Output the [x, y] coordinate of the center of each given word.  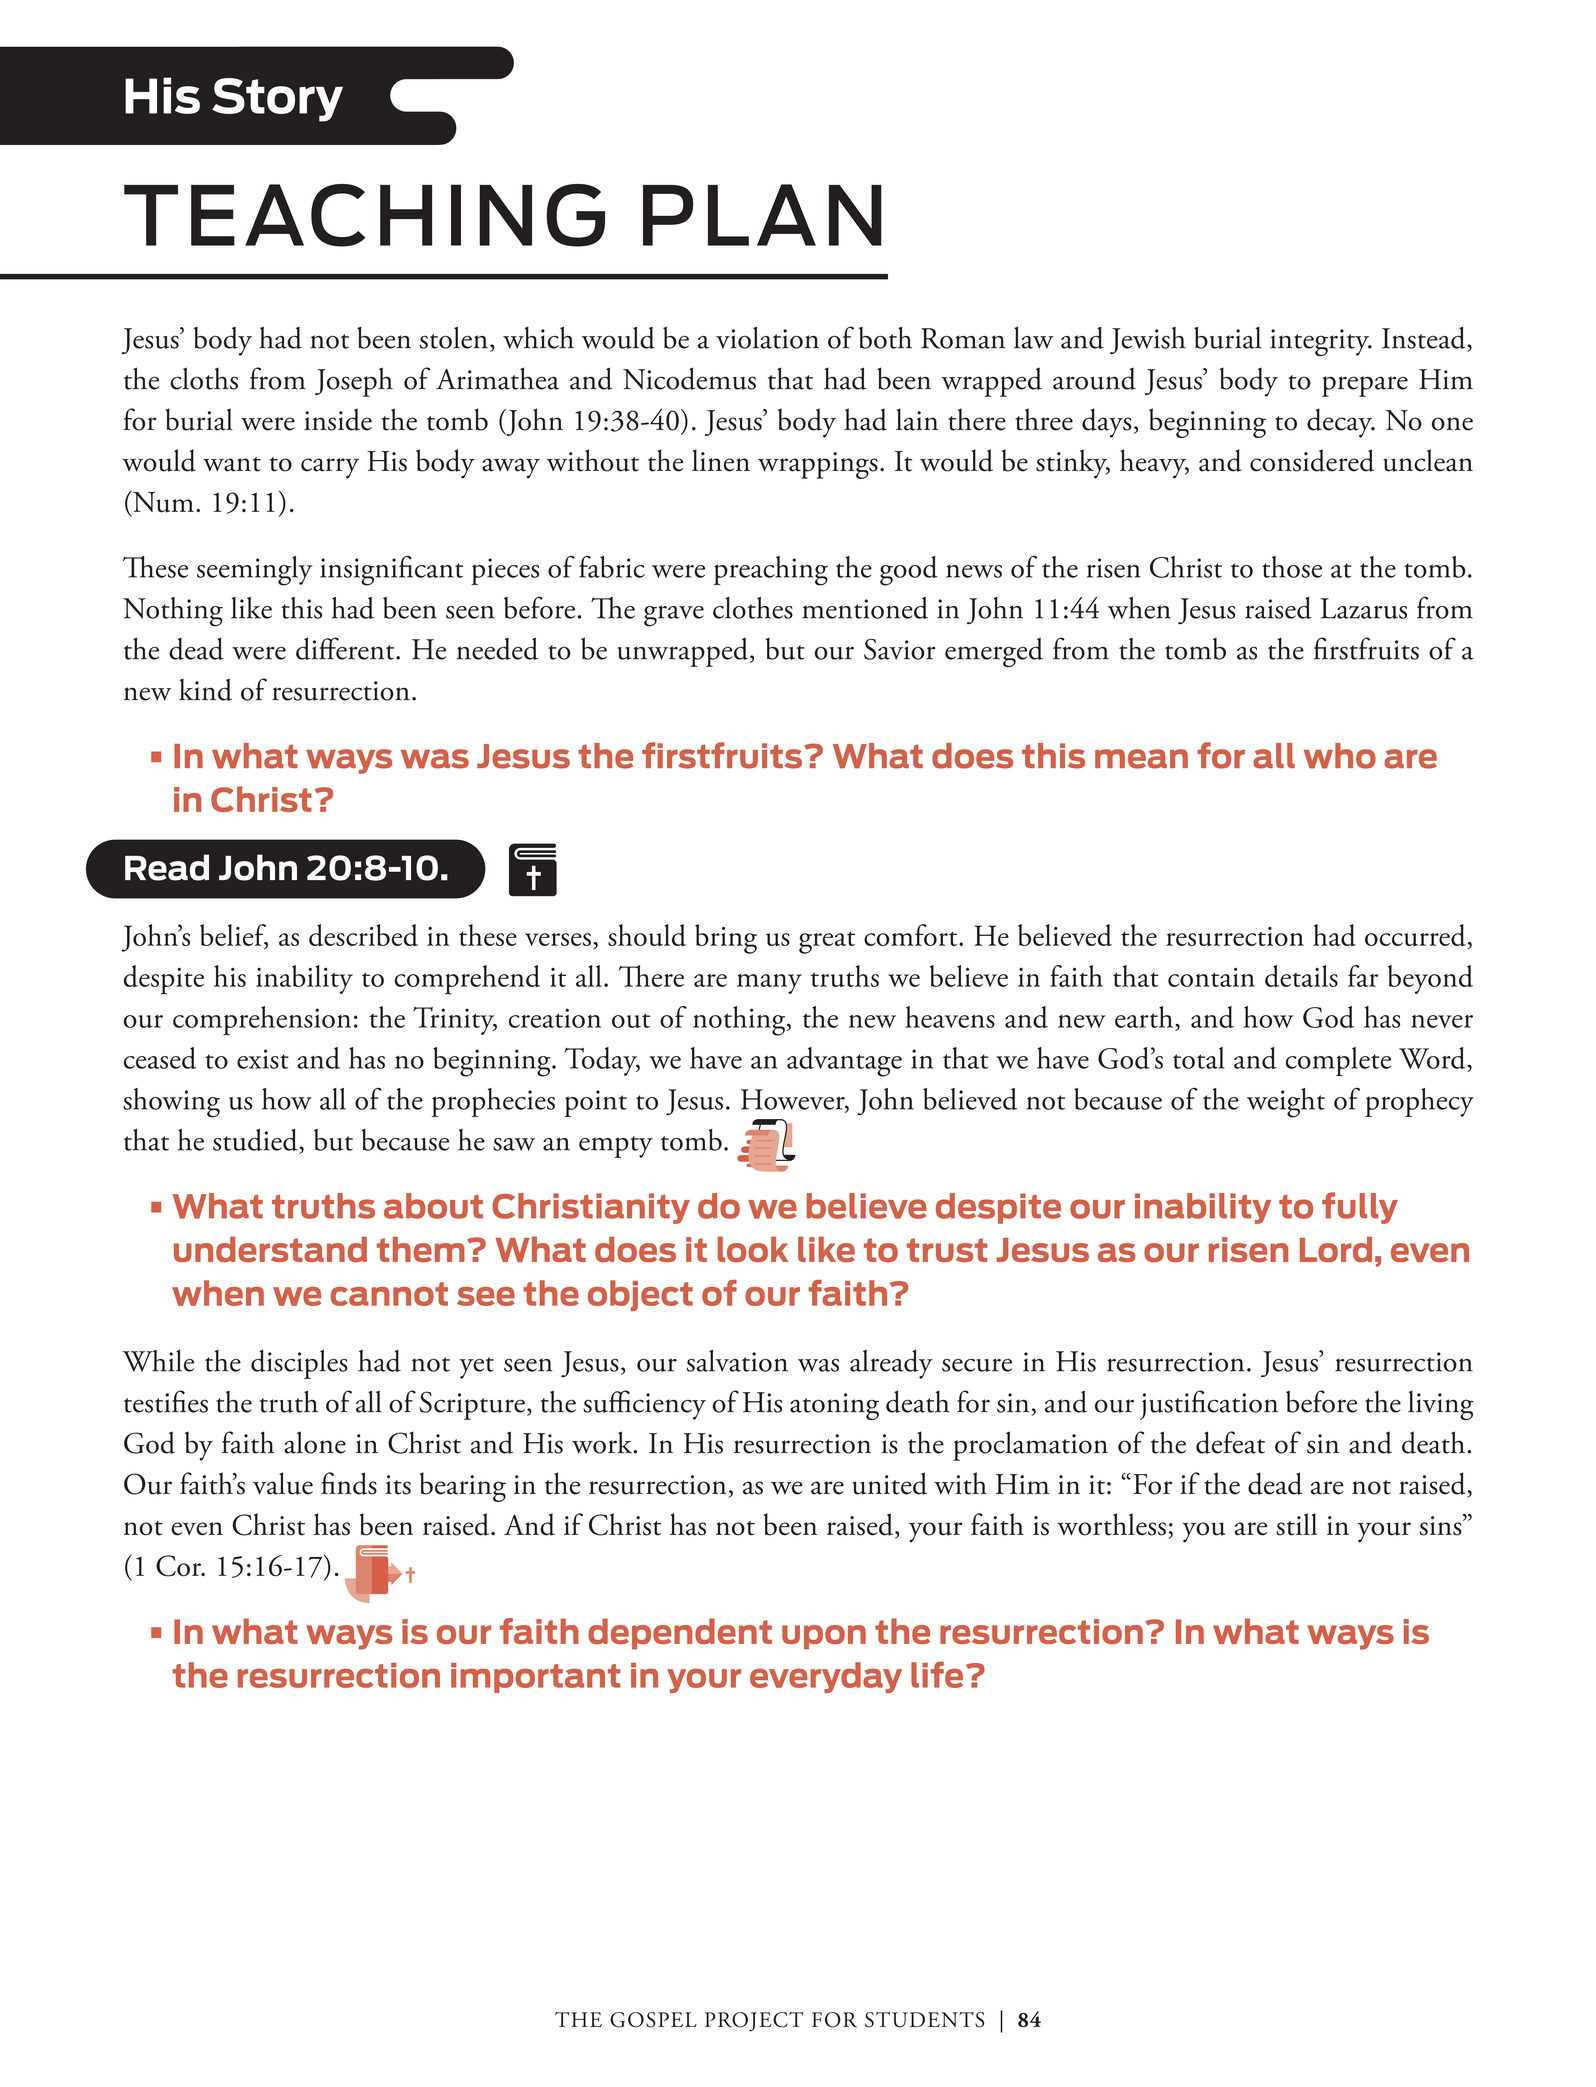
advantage [844, 1062]
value [283, 1483]
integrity [1321, 342]
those [1292, 567]
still [1296, 1524]
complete [1338, 1061]
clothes [753, 608]
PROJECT [754, 2022]
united [889, 1483]
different [346, 648]
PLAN [762, 215]
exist [263, 1059]
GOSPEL [653, 2020]
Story [277, 100]
